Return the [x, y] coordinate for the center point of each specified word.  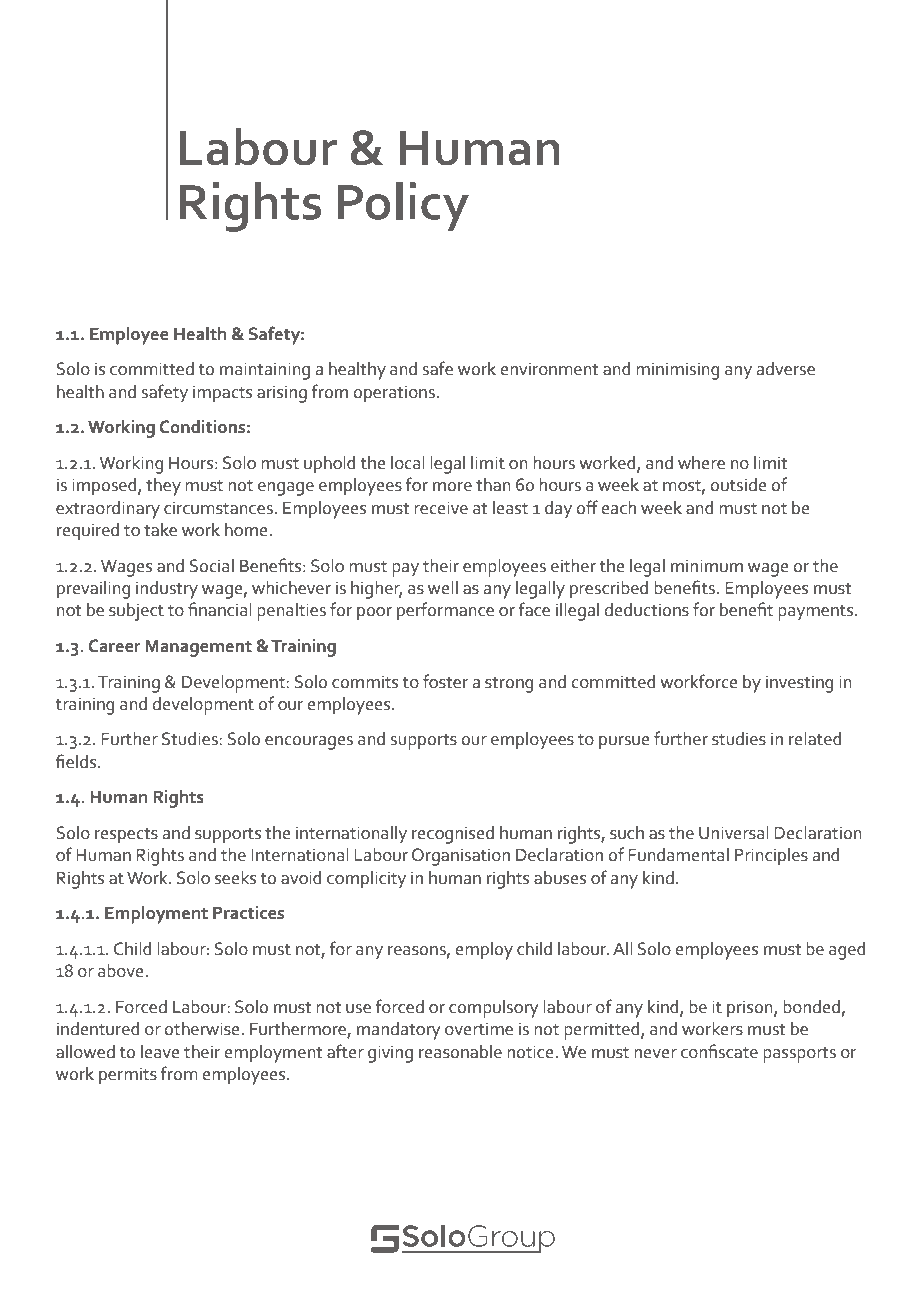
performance [445, 611]
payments [817, 613]
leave [160, 1052]
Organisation [461, 857]
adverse [785, 369]
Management [198, 648]
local [408, 463]
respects [126, 836]
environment [549, 369]
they [163, 487]
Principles [771, 857]
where [701, 463]
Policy [403, 207]
